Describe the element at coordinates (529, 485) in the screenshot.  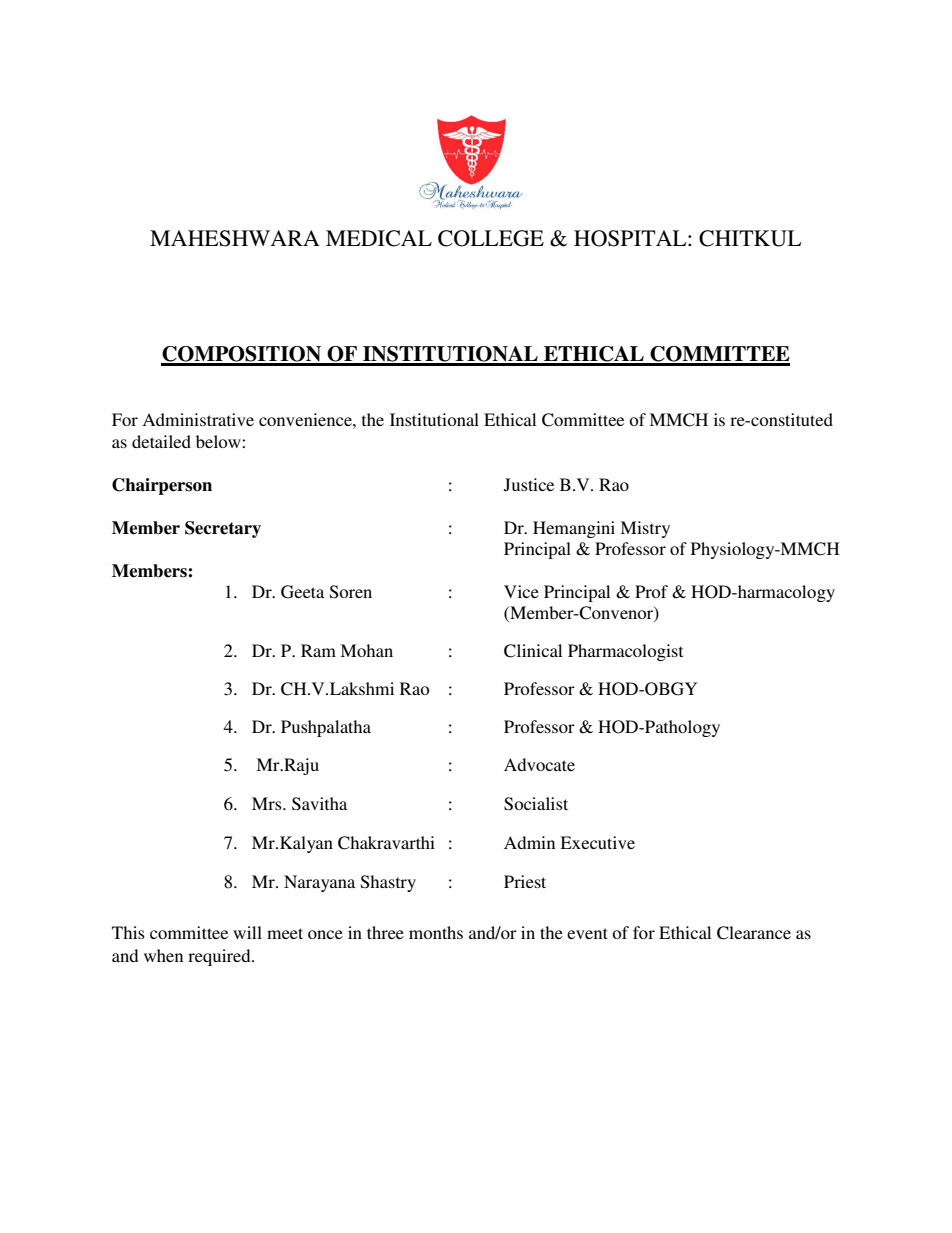
I see `Justice` at that location.
